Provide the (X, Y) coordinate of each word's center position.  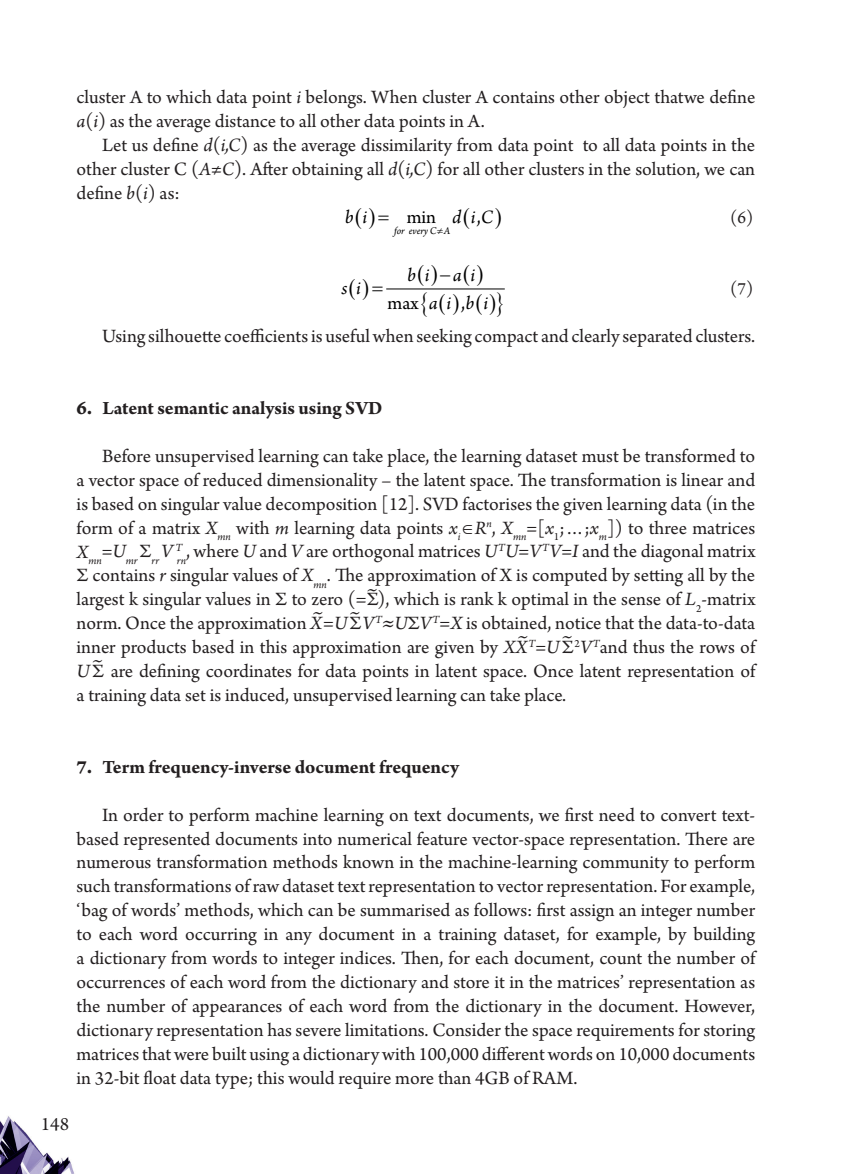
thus (649, 646)
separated (657, 337)
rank (477, 598)
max (403, 305)
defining (169, 673)
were (191, 1056)
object (627, 98)
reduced (232, 479)
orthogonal (373, 553)
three (668, 528)
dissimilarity (406, 146)
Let (114, 145)
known (368, 861)
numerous (114, 864)
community (626, 864)
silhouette (184, 335)
